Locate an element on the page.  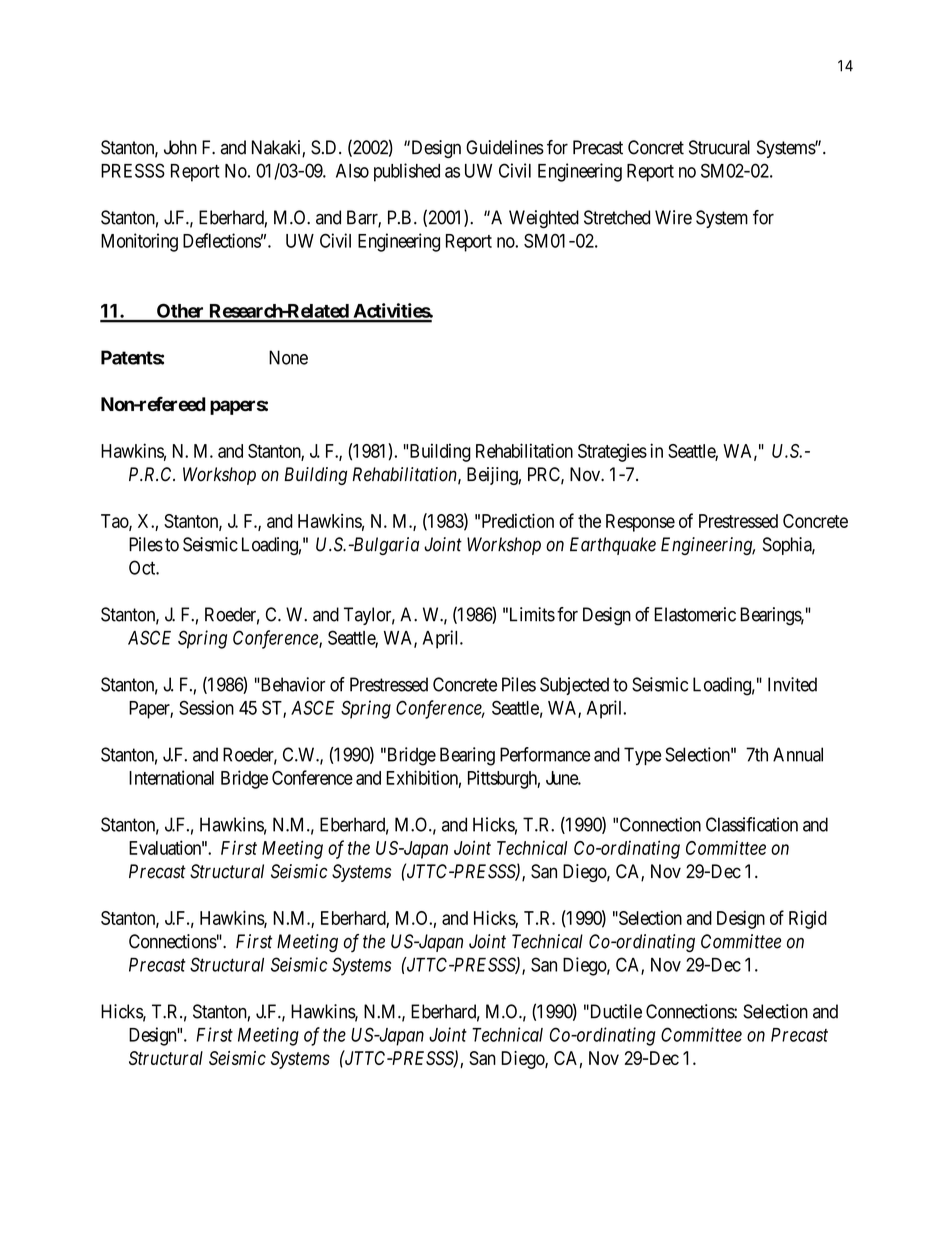
International is located at coordinates (171, 777).
